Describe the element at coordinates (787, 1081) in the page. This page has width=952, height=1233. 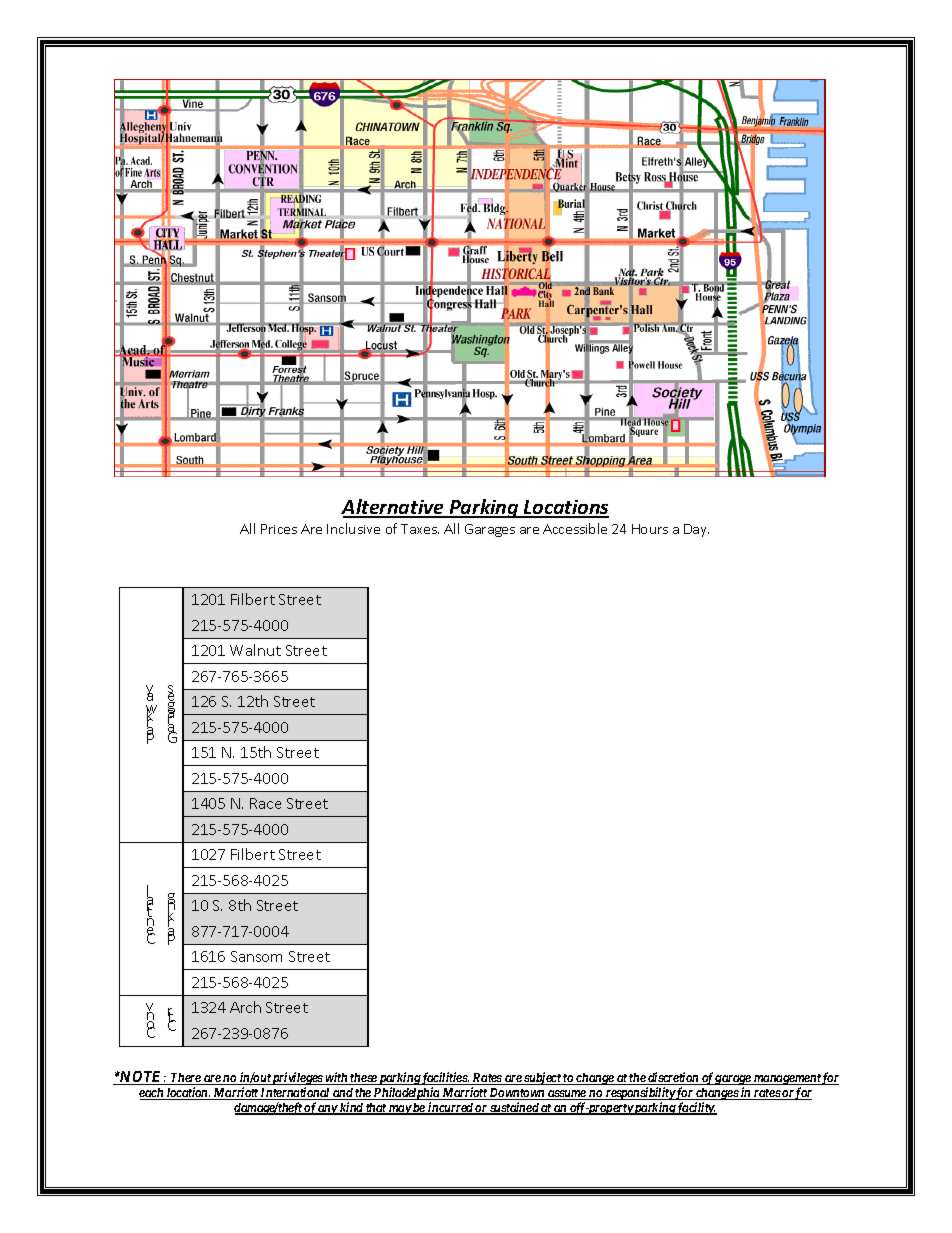
I see `management` at that location.
